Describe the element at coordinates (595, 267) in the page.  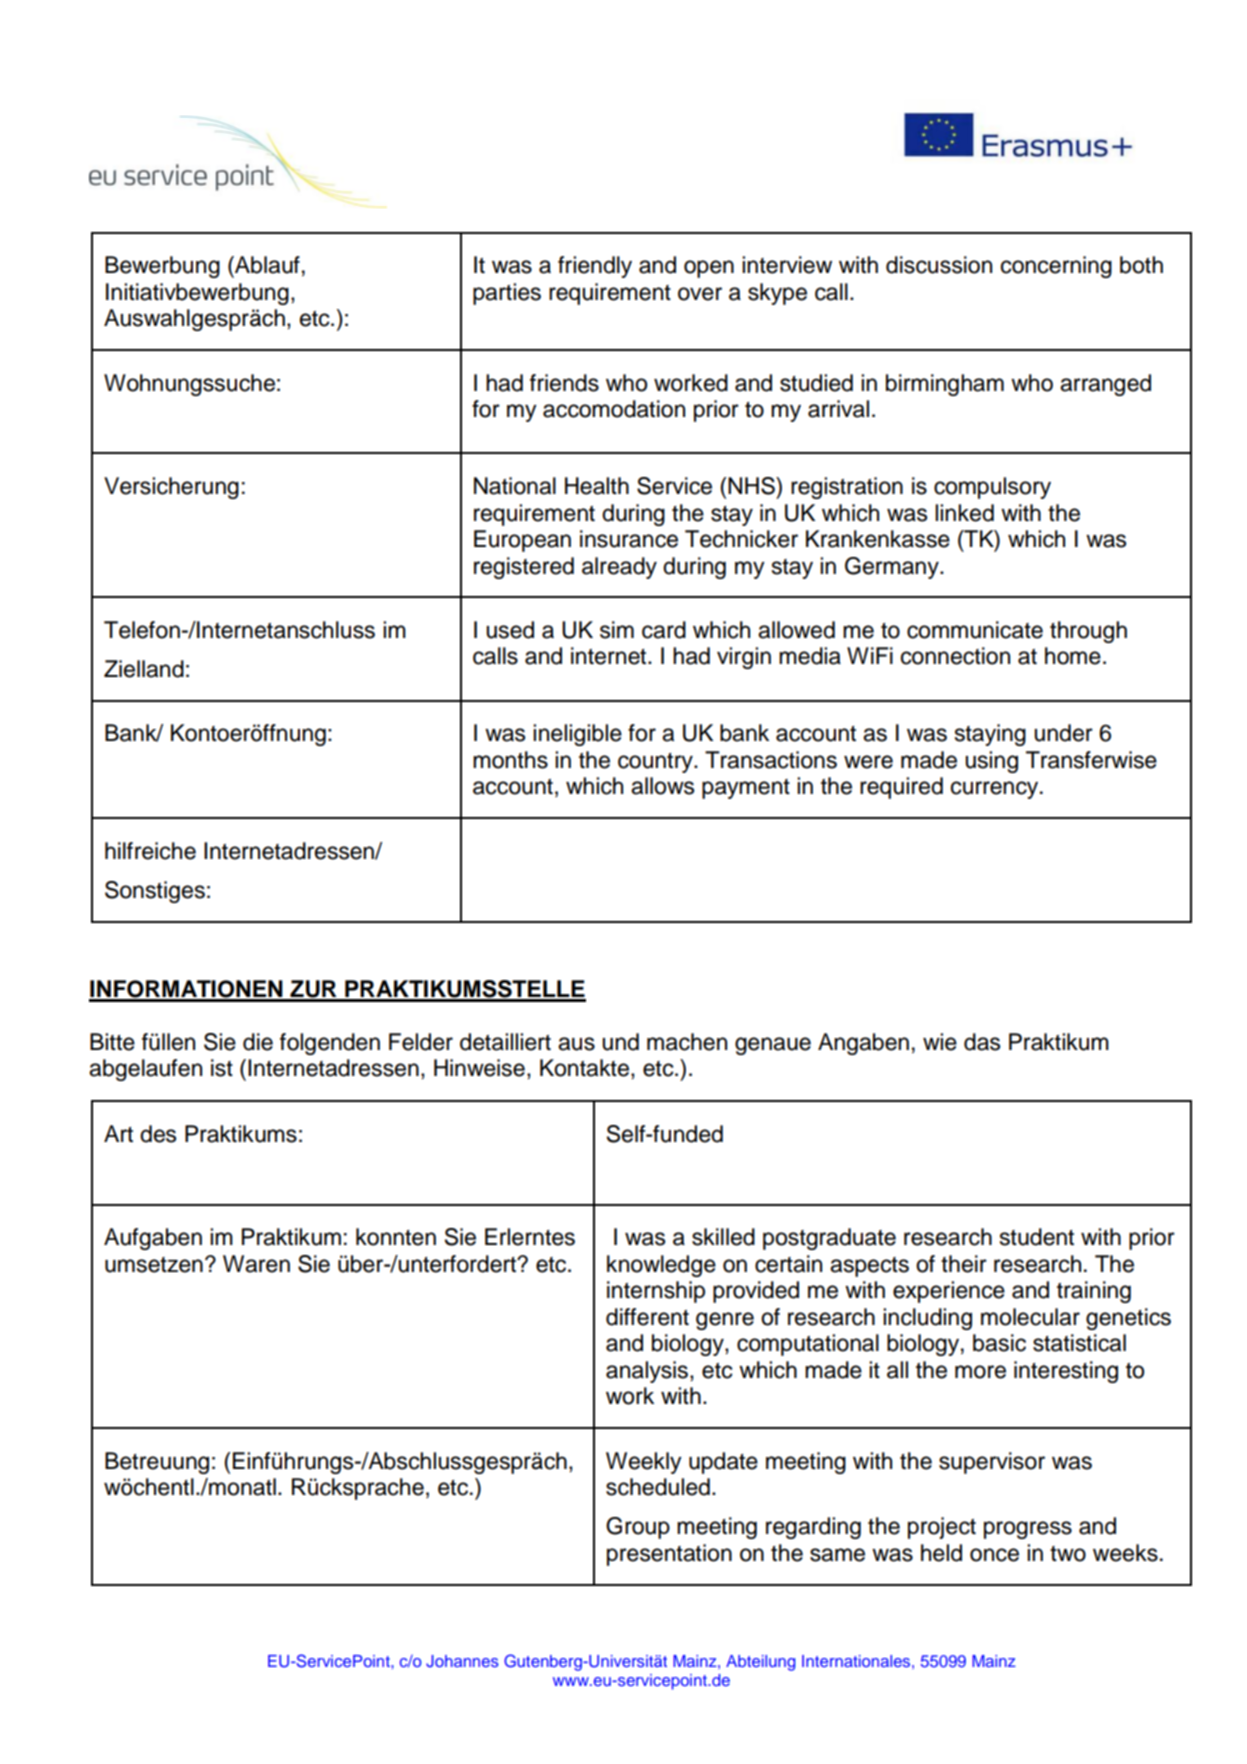
I see `friendly` at that location.
